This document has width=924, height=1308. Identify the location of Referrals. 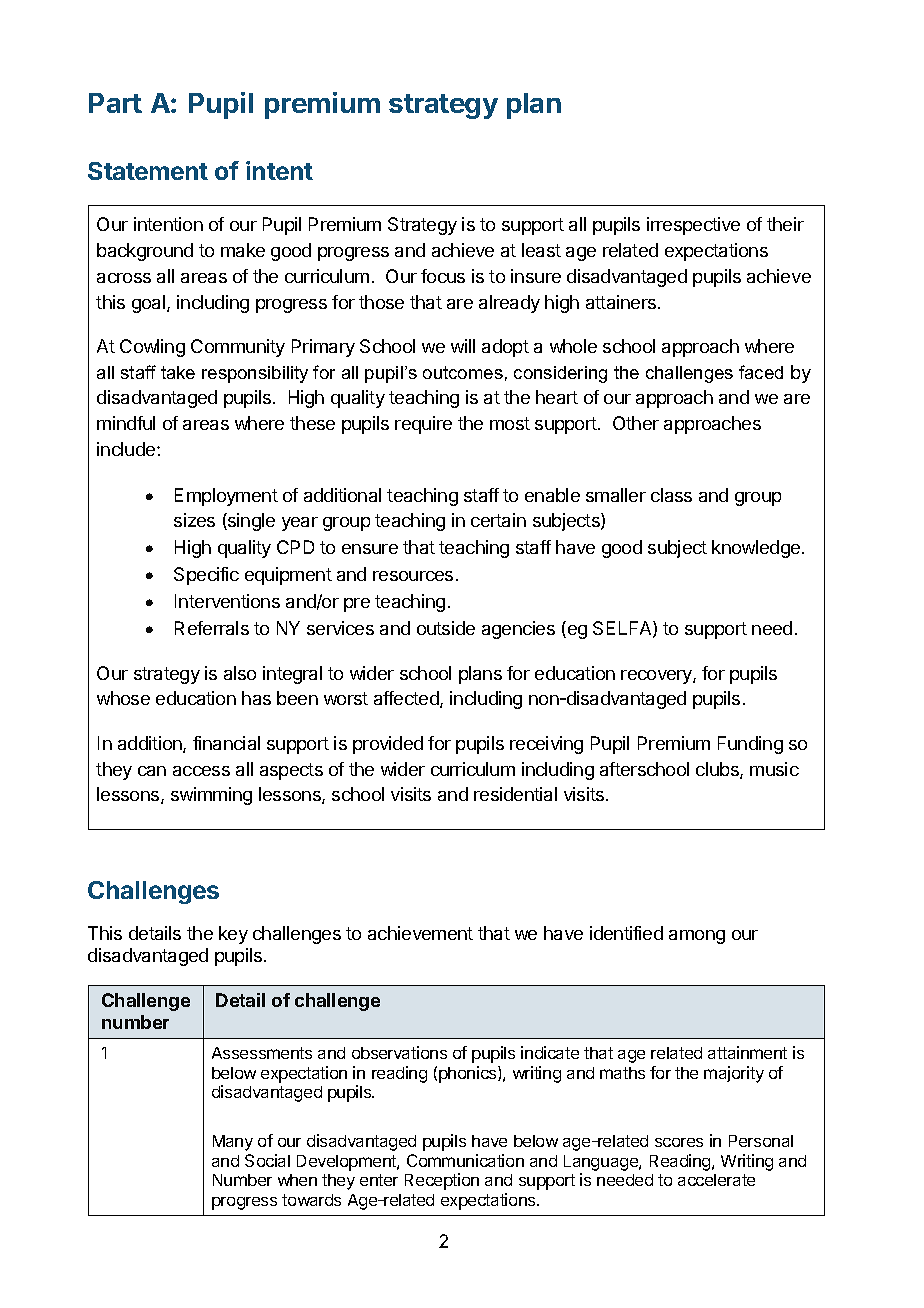
(212, 628).
